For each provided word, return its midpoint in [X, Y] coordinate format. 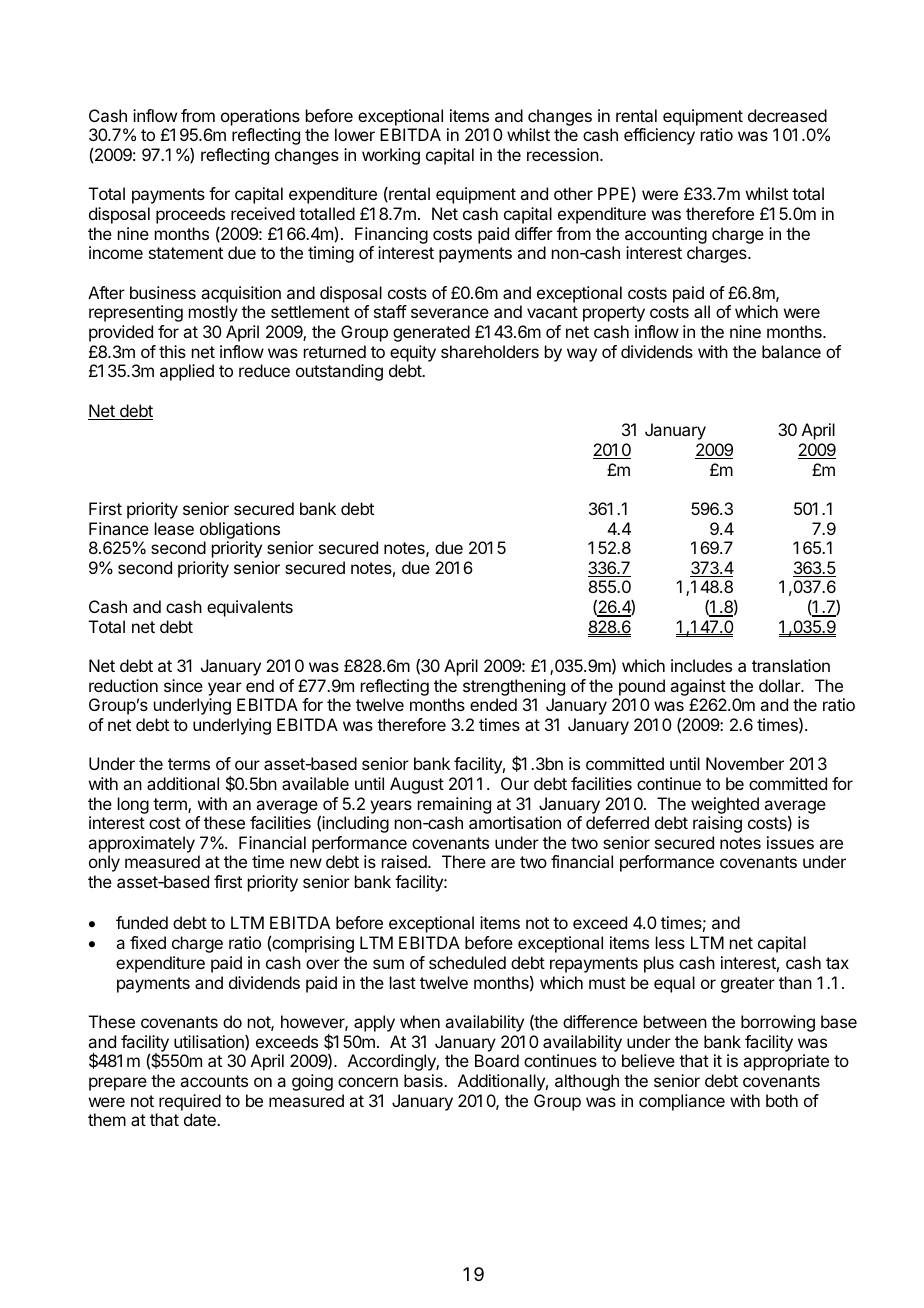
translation [791, 665]
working [391, 156]
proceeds [190, 215]
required [190, 1102]
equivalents [250, 608]
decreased [787, 115]
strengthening [514, 687]
